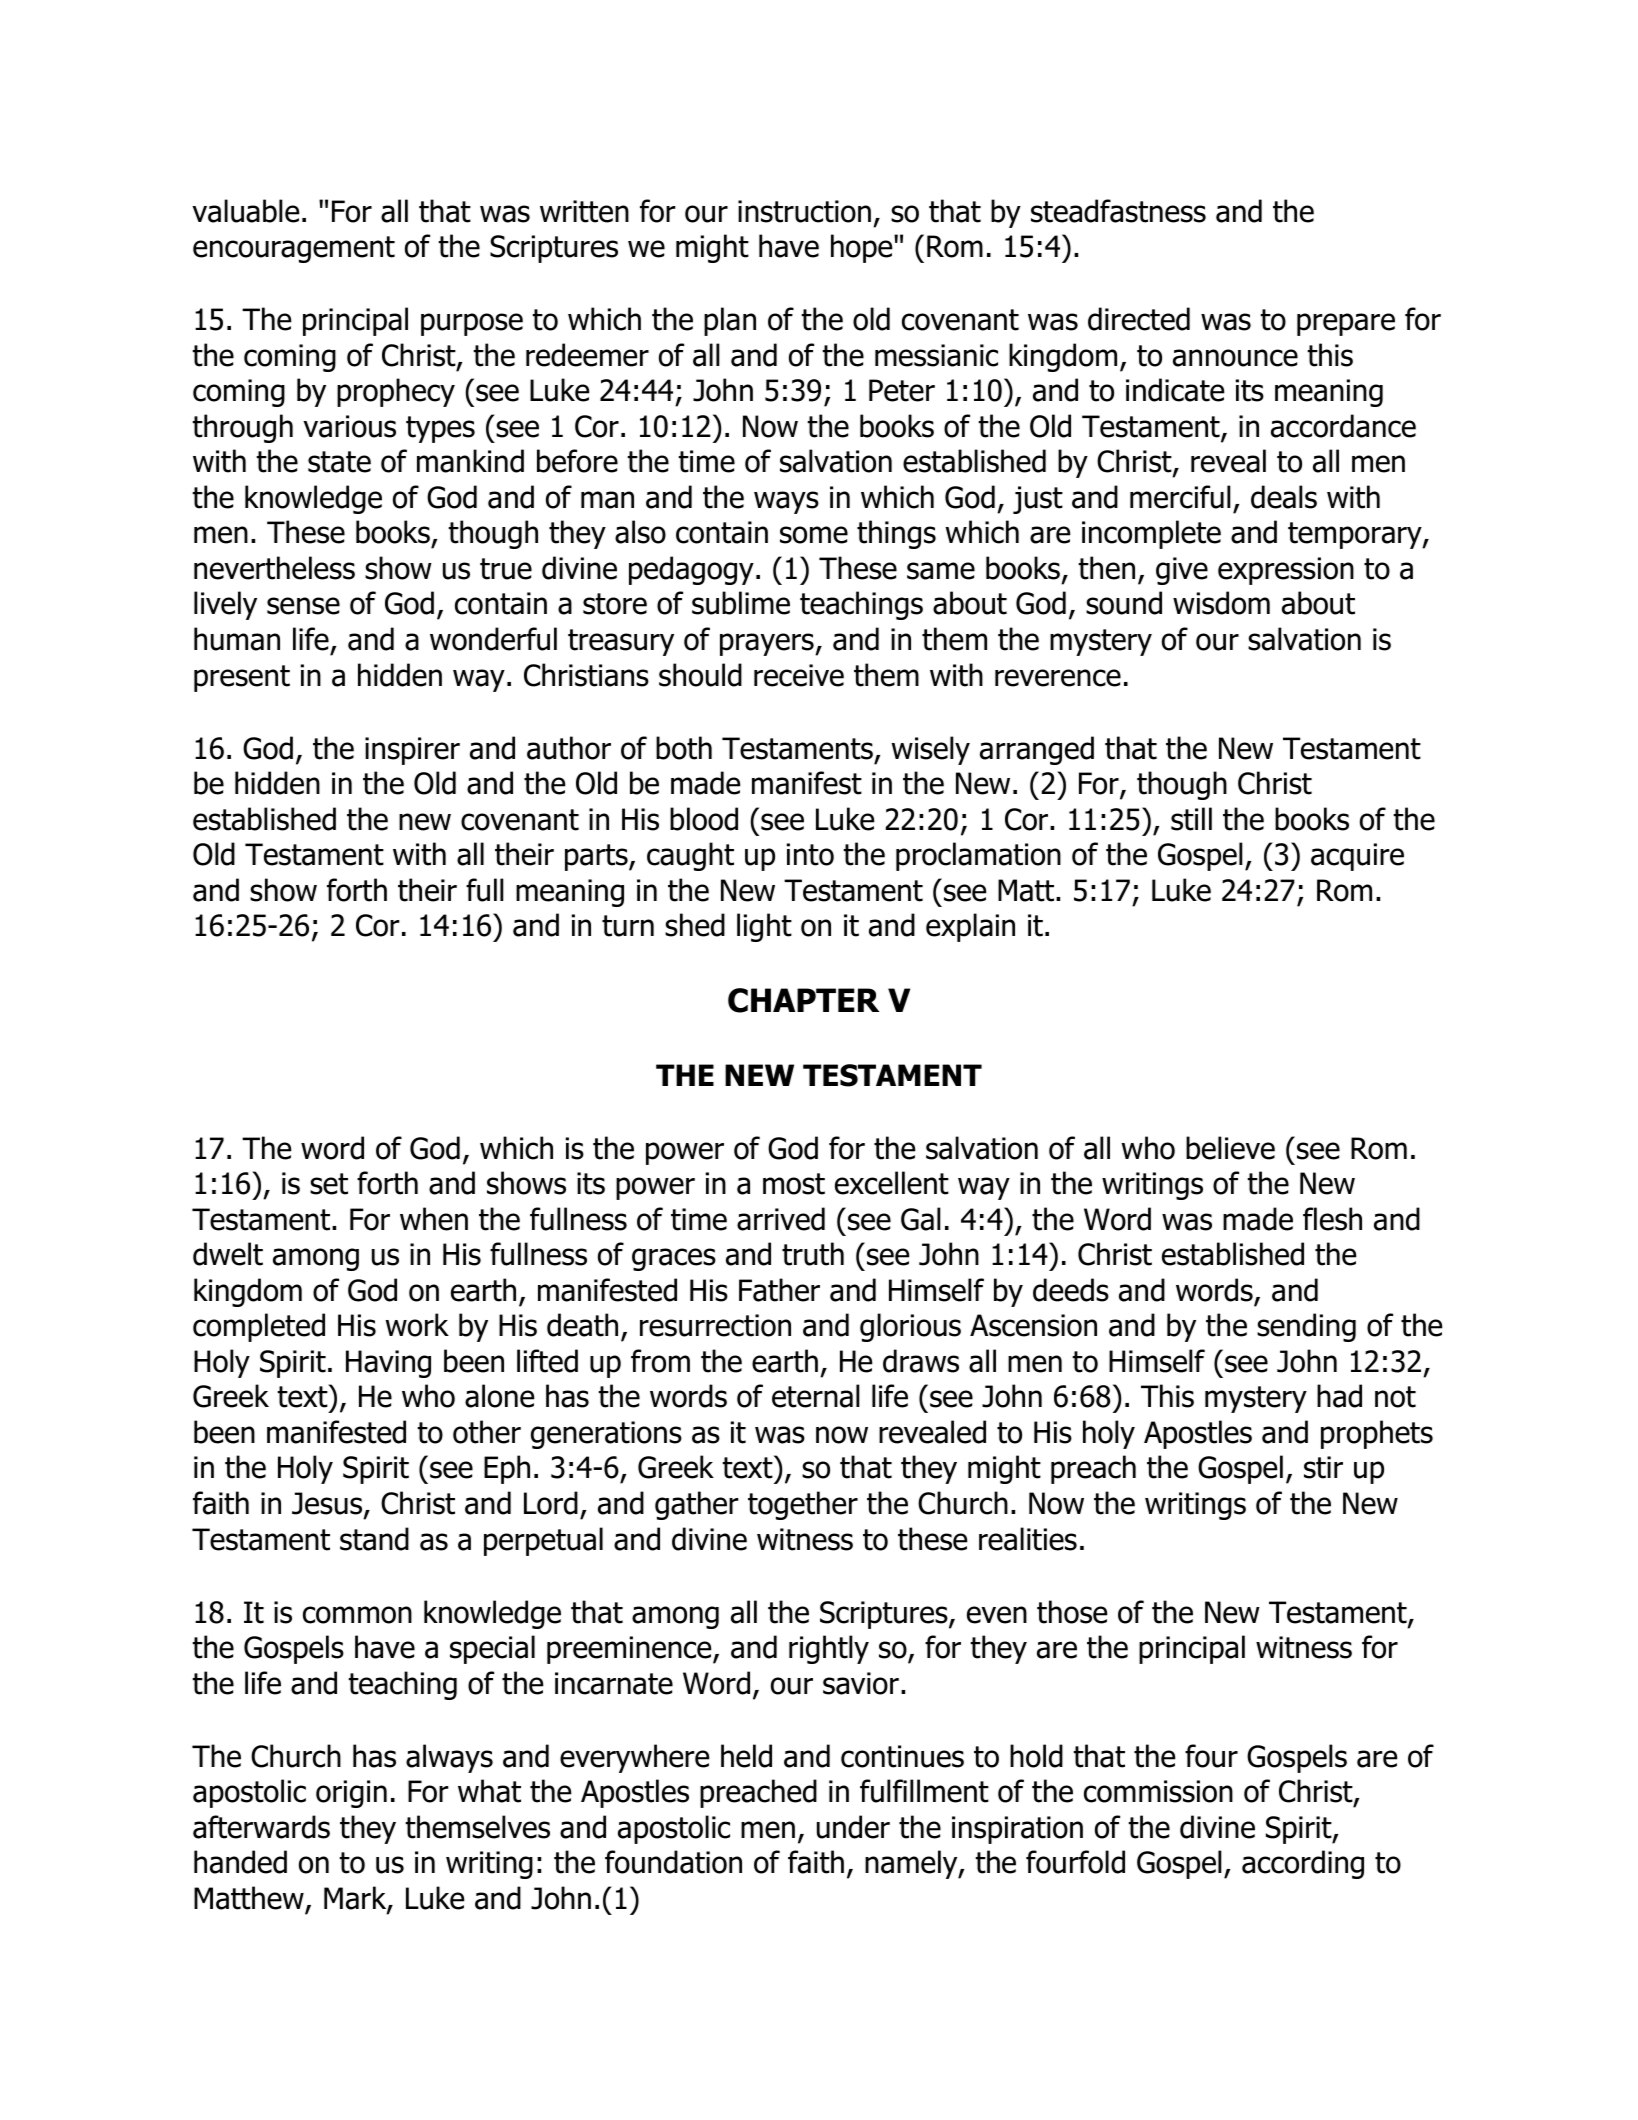  Describe the element at coordinates (351, 1794) in the document. I see `origin` at that location.
